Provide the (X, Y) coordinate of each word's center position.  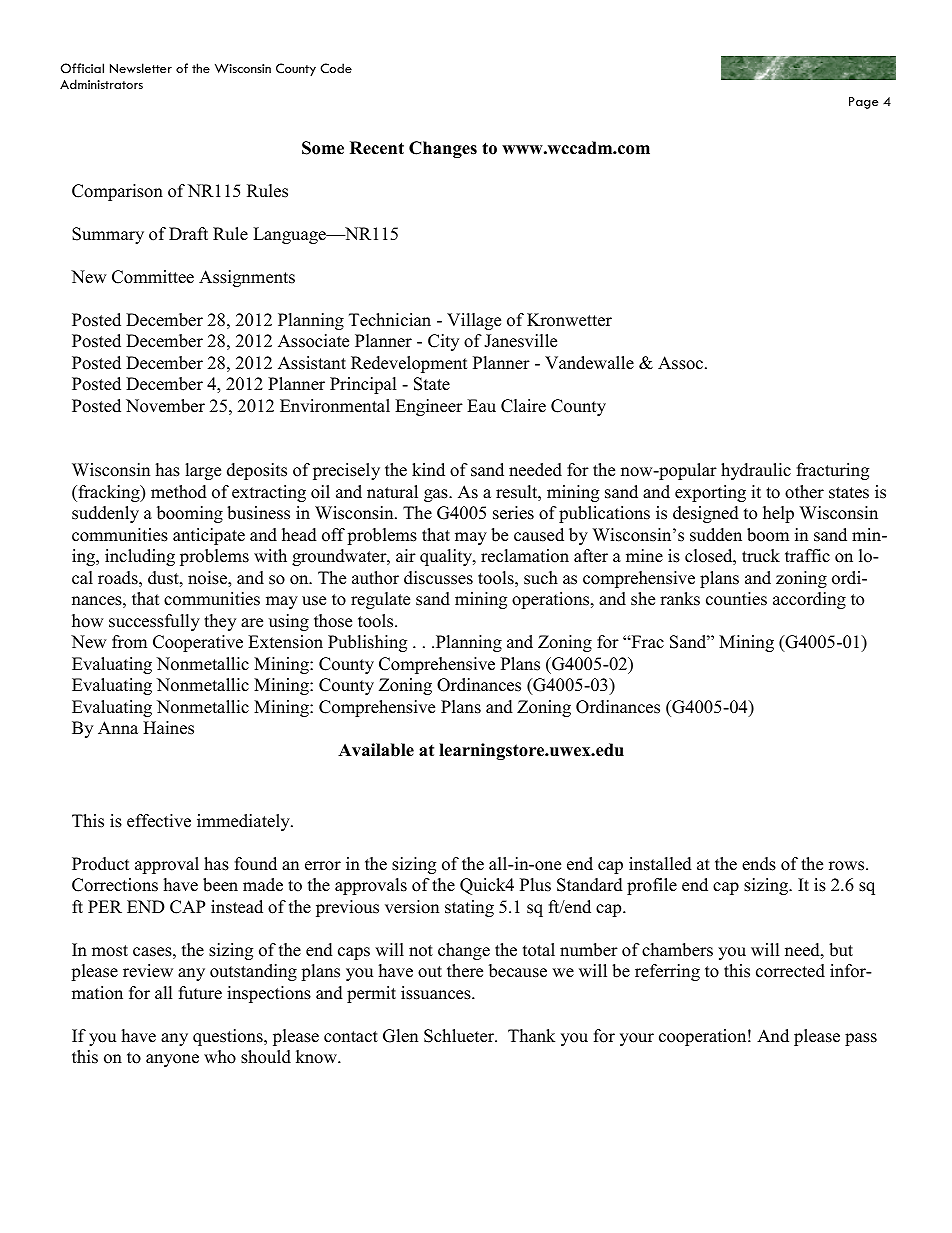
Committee (153, 277)
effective (159, 821)
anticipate (209, 536)
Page (863, 103)
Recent (377, 148)
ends (759, 864)
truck (761, 556)
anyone (172, 1060)
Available (376, 750)
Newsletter (141, 68)
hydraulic (756, 471)
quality (447, 557)
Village (474, 321)
